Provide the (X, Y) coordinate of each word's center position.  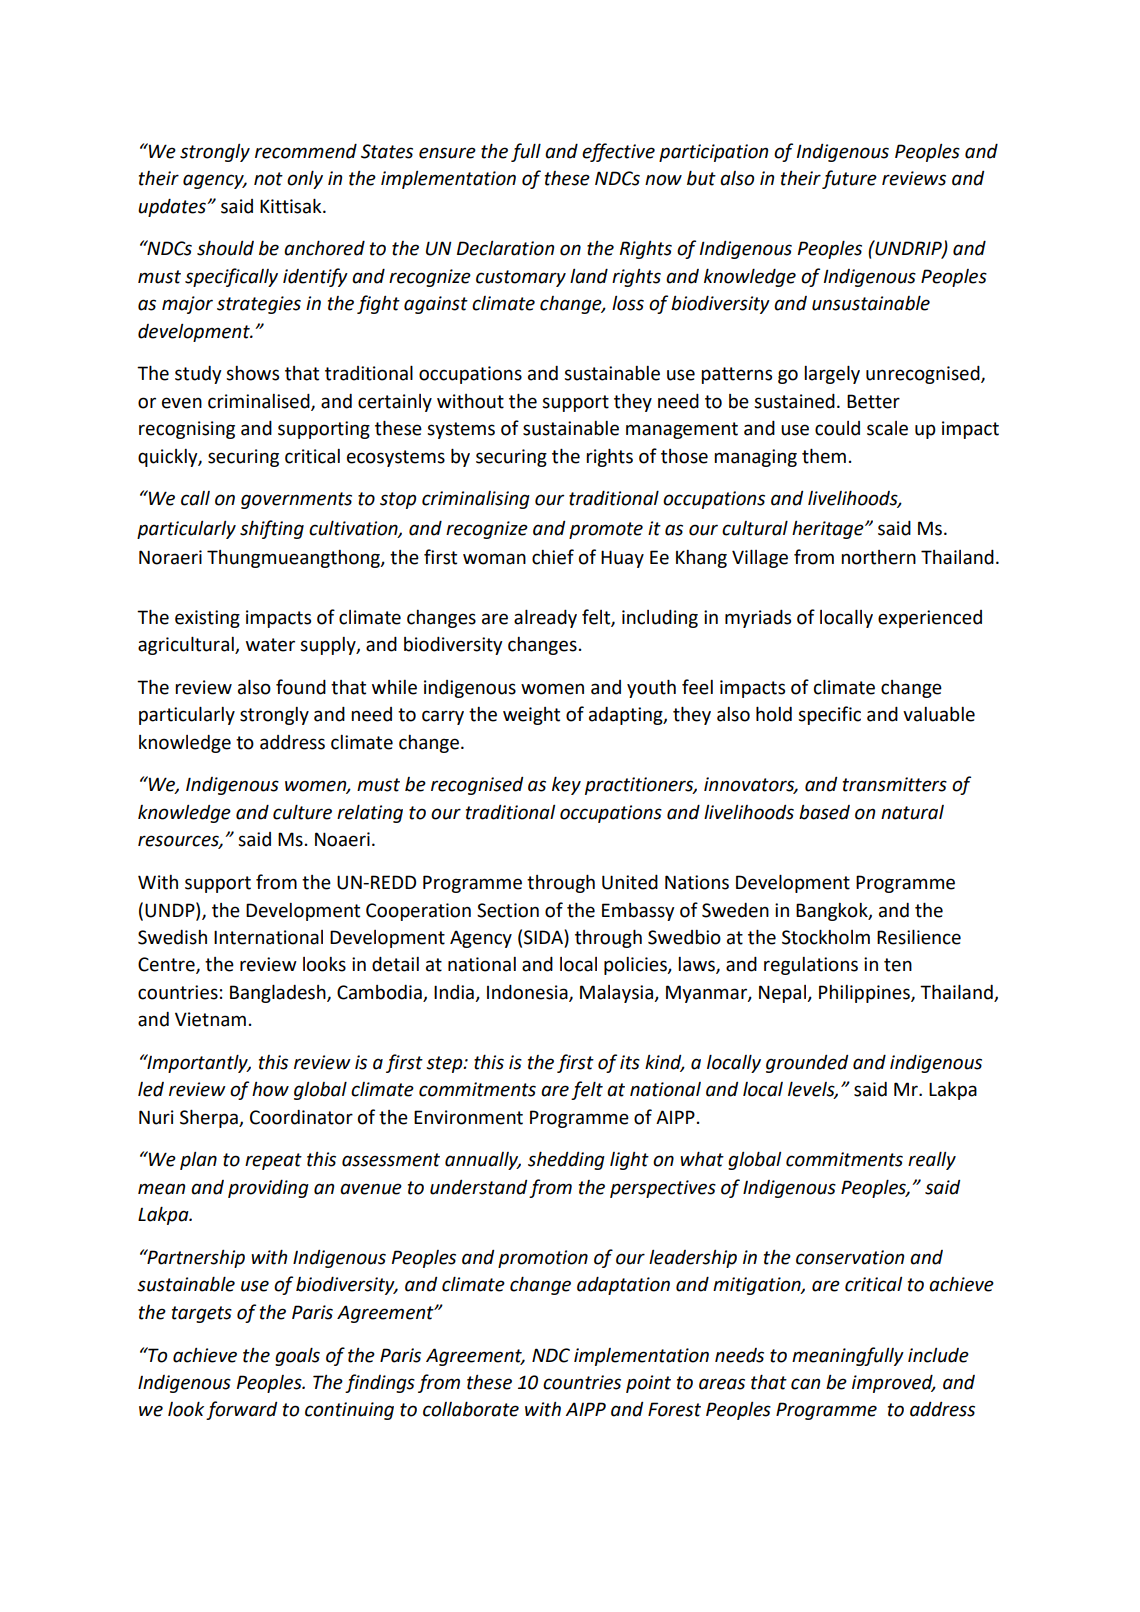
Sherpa (210, 1118)
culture (302, 812)
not (268, 179)
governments (296, 500)
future (849, 179)
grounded (807, 1064)
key (566, 786)
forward (241, 1410)
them (824, 456)
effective (618, 152)
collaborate (471, 1409)
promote (606, 530)
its (630, 1062)
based (824, 812)
